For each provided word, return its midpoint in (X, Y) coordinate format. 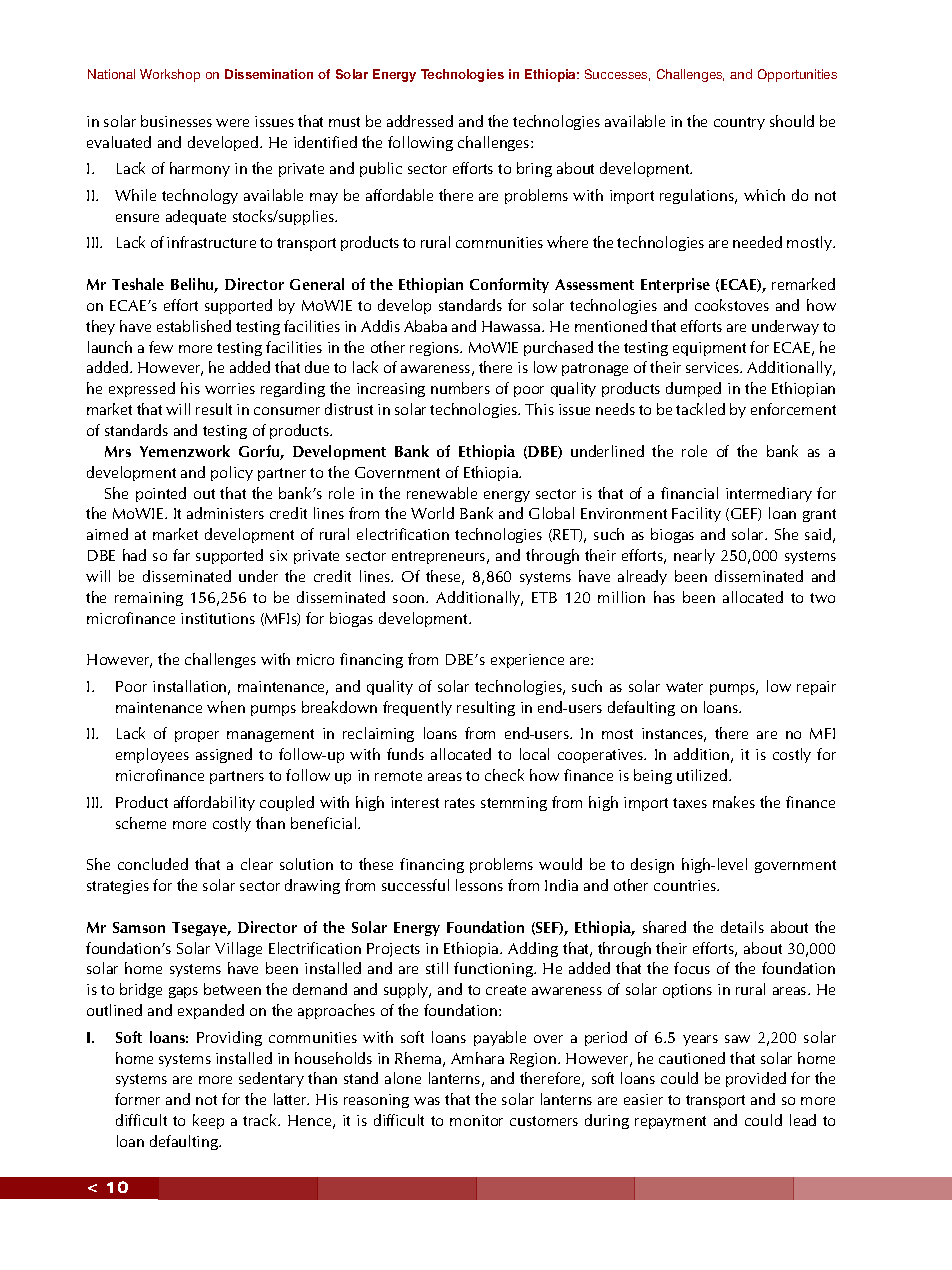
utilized (703, 775)
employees (152, 755)
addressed (420, 121)
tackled (700, 409)
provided (756, 1079)
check (504, 775)
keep (208, 1121)
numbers (460, 388)
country (739, 123)
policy (232, 473)
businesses (176, 121)
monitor (476, 1120)
